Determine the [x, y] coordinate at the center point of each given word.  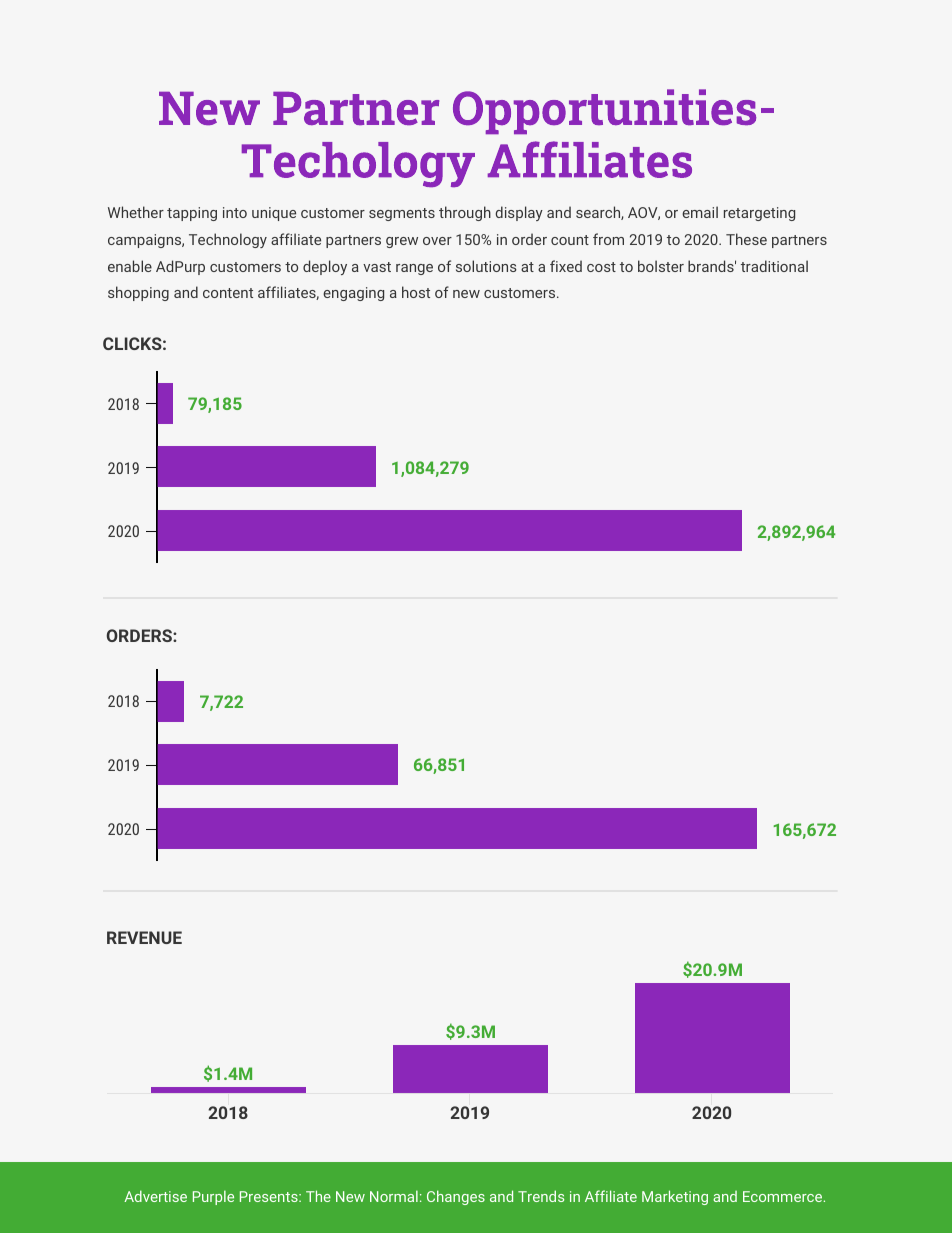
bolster [661, 266]
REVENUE [144, 937]
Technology [228, 240]
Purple [213, 1197]
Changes [456, 1197]
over [437, 241]
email [700, 212]
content [228, 293]
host [416, 292]
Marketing [675, 1197]
